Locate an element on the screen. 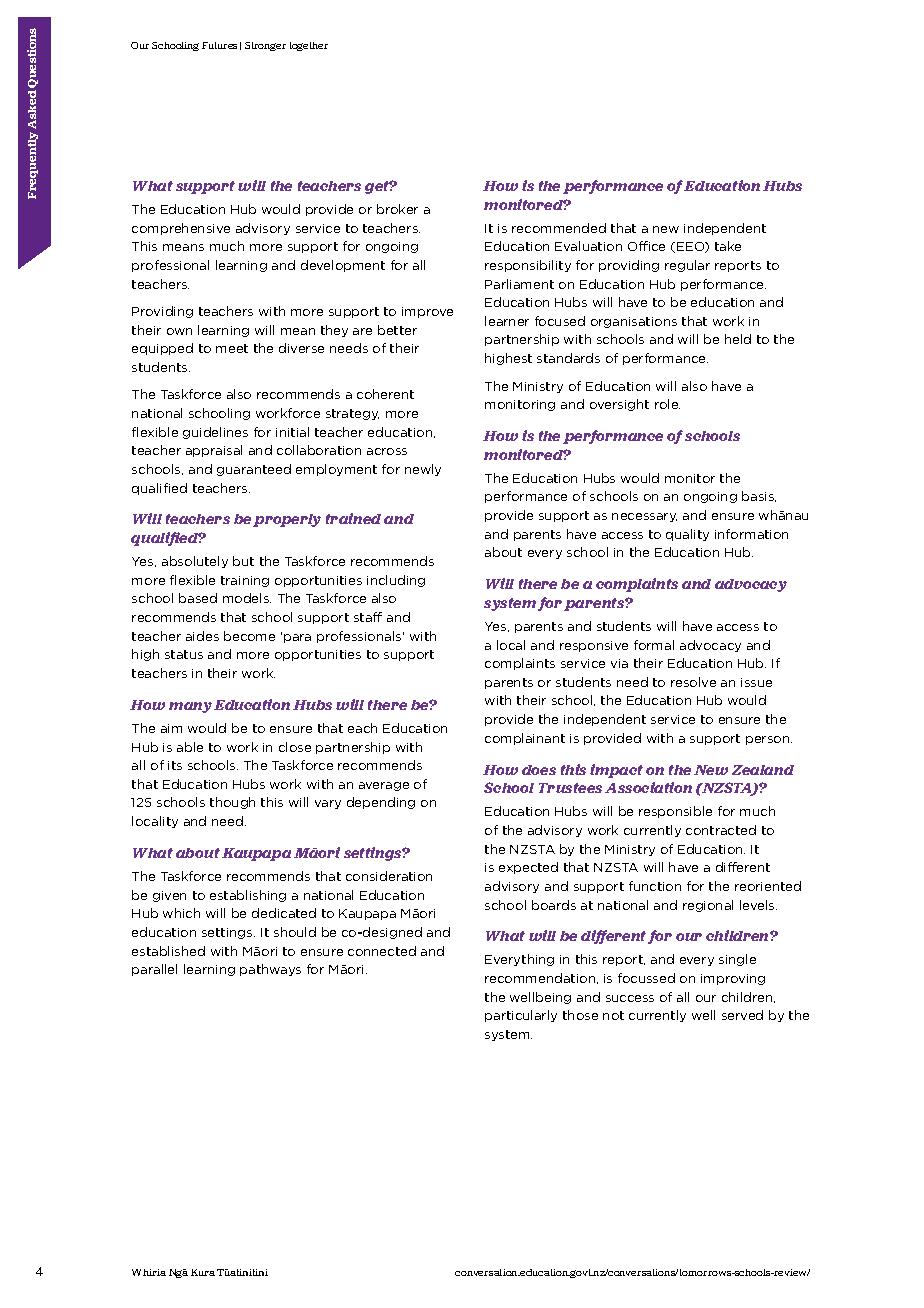  newly is located at coordinates (423, 470).
